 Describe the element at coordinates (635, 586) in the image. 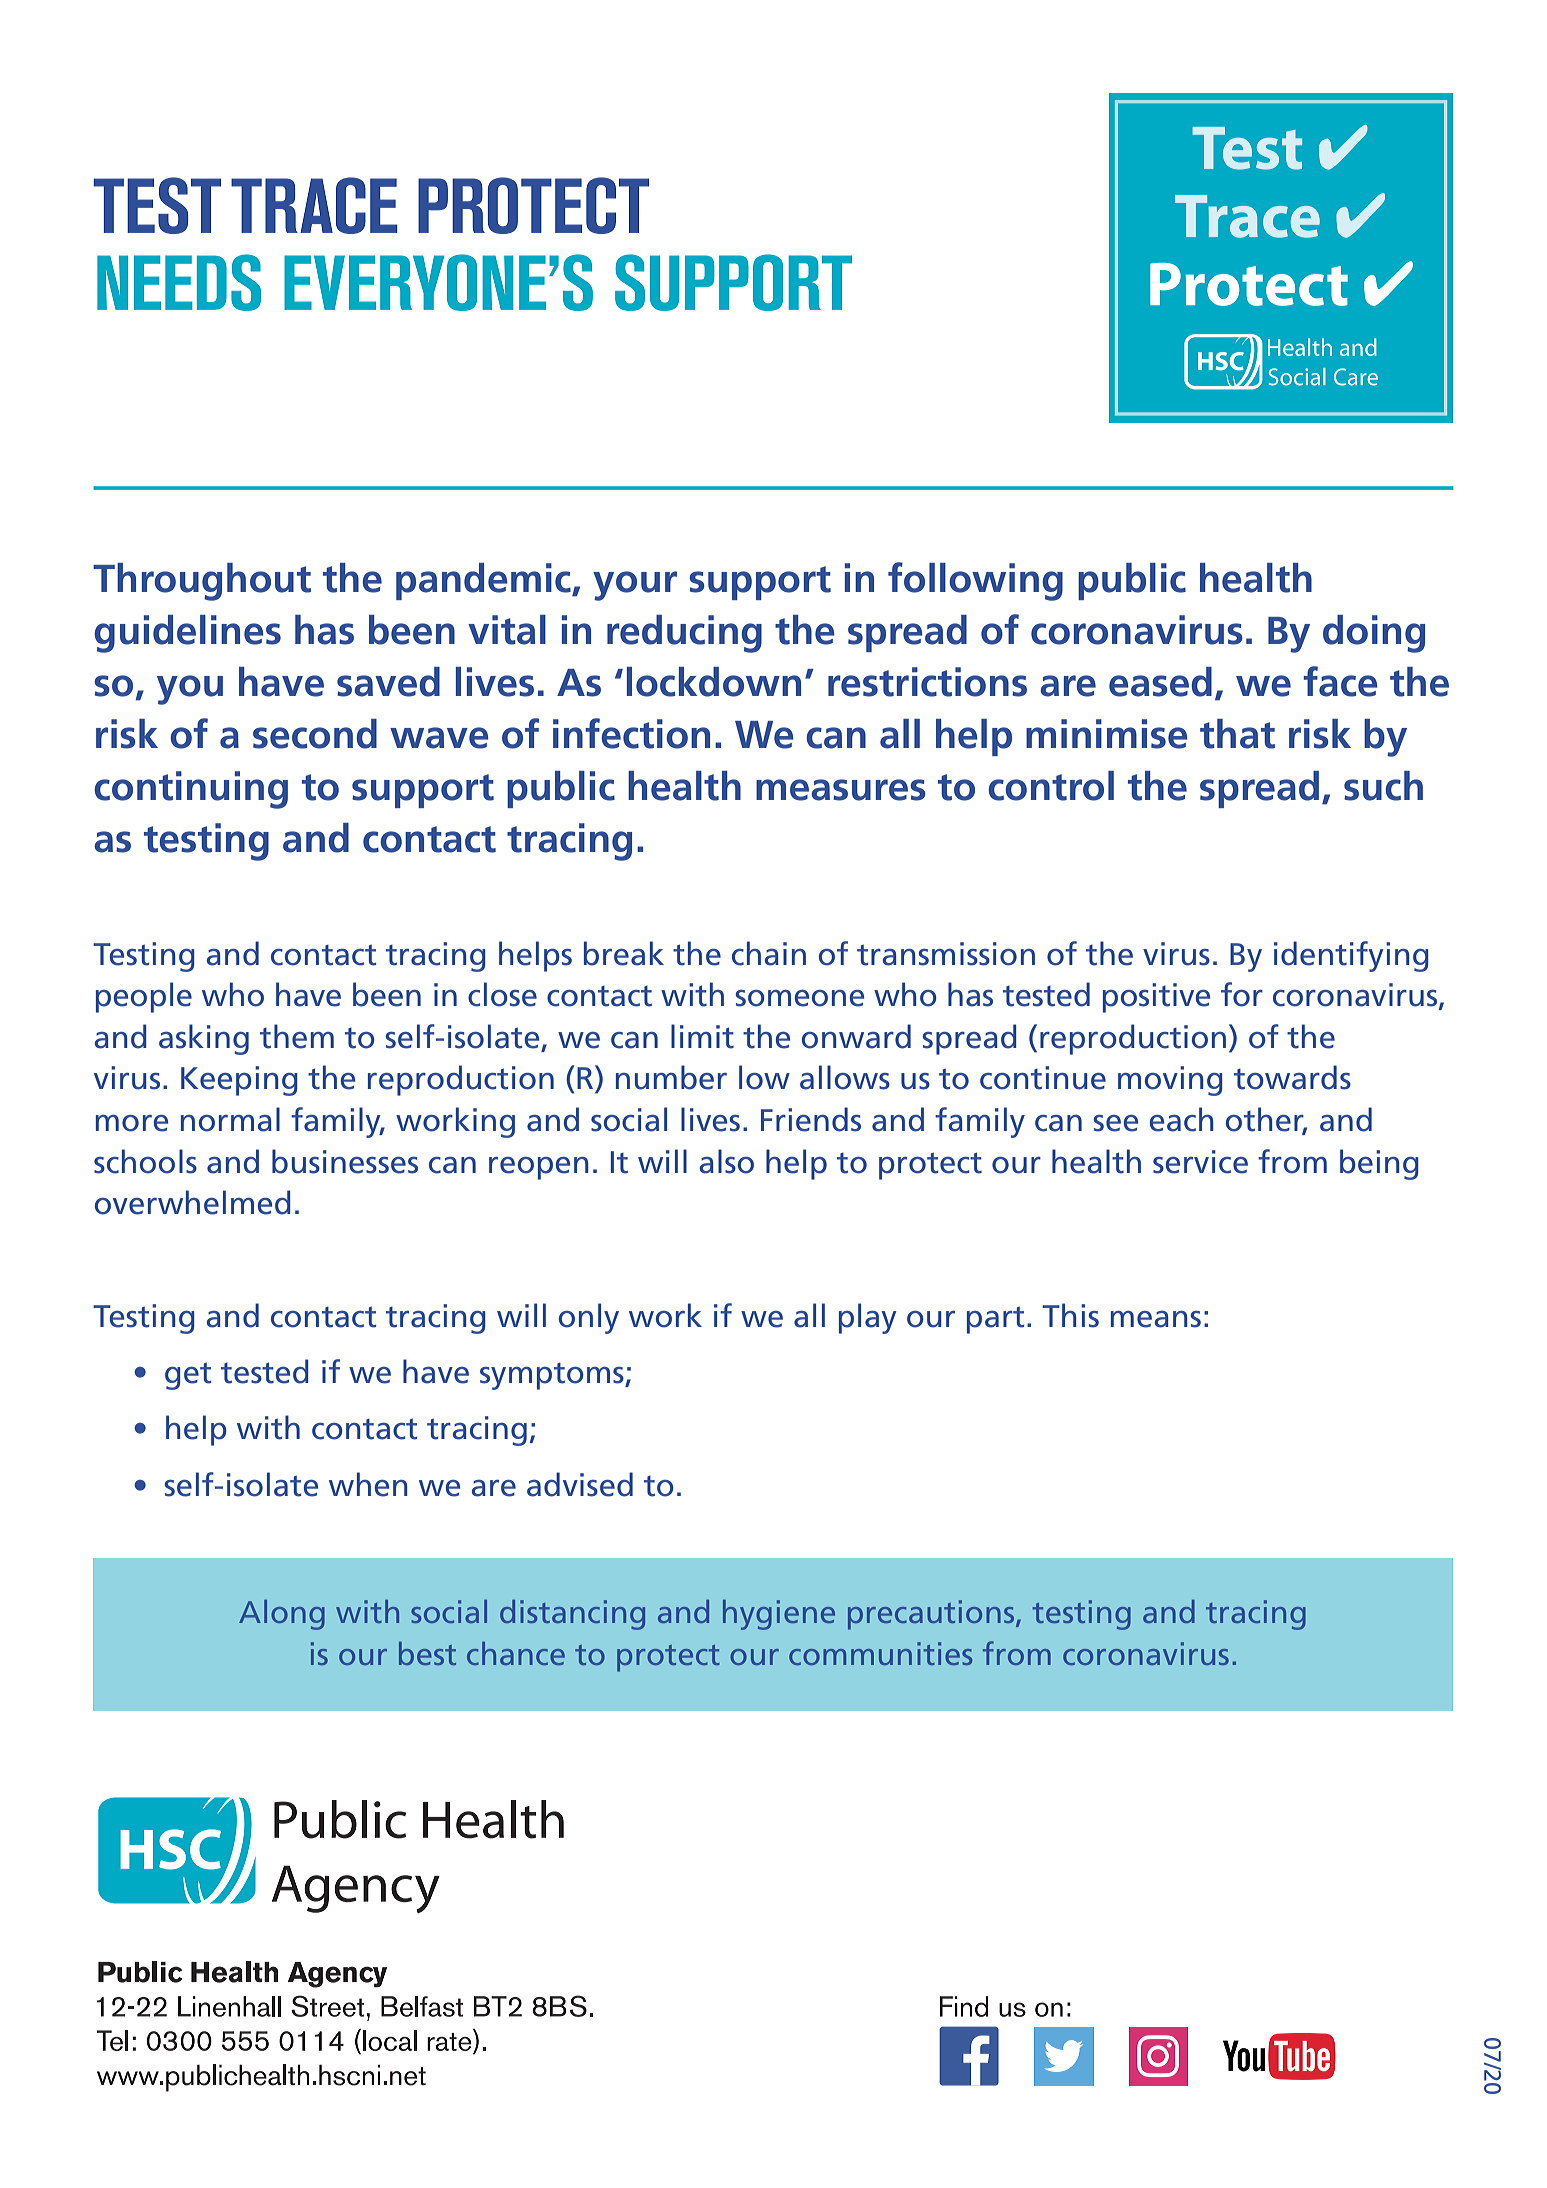

I see `your` at that location.
